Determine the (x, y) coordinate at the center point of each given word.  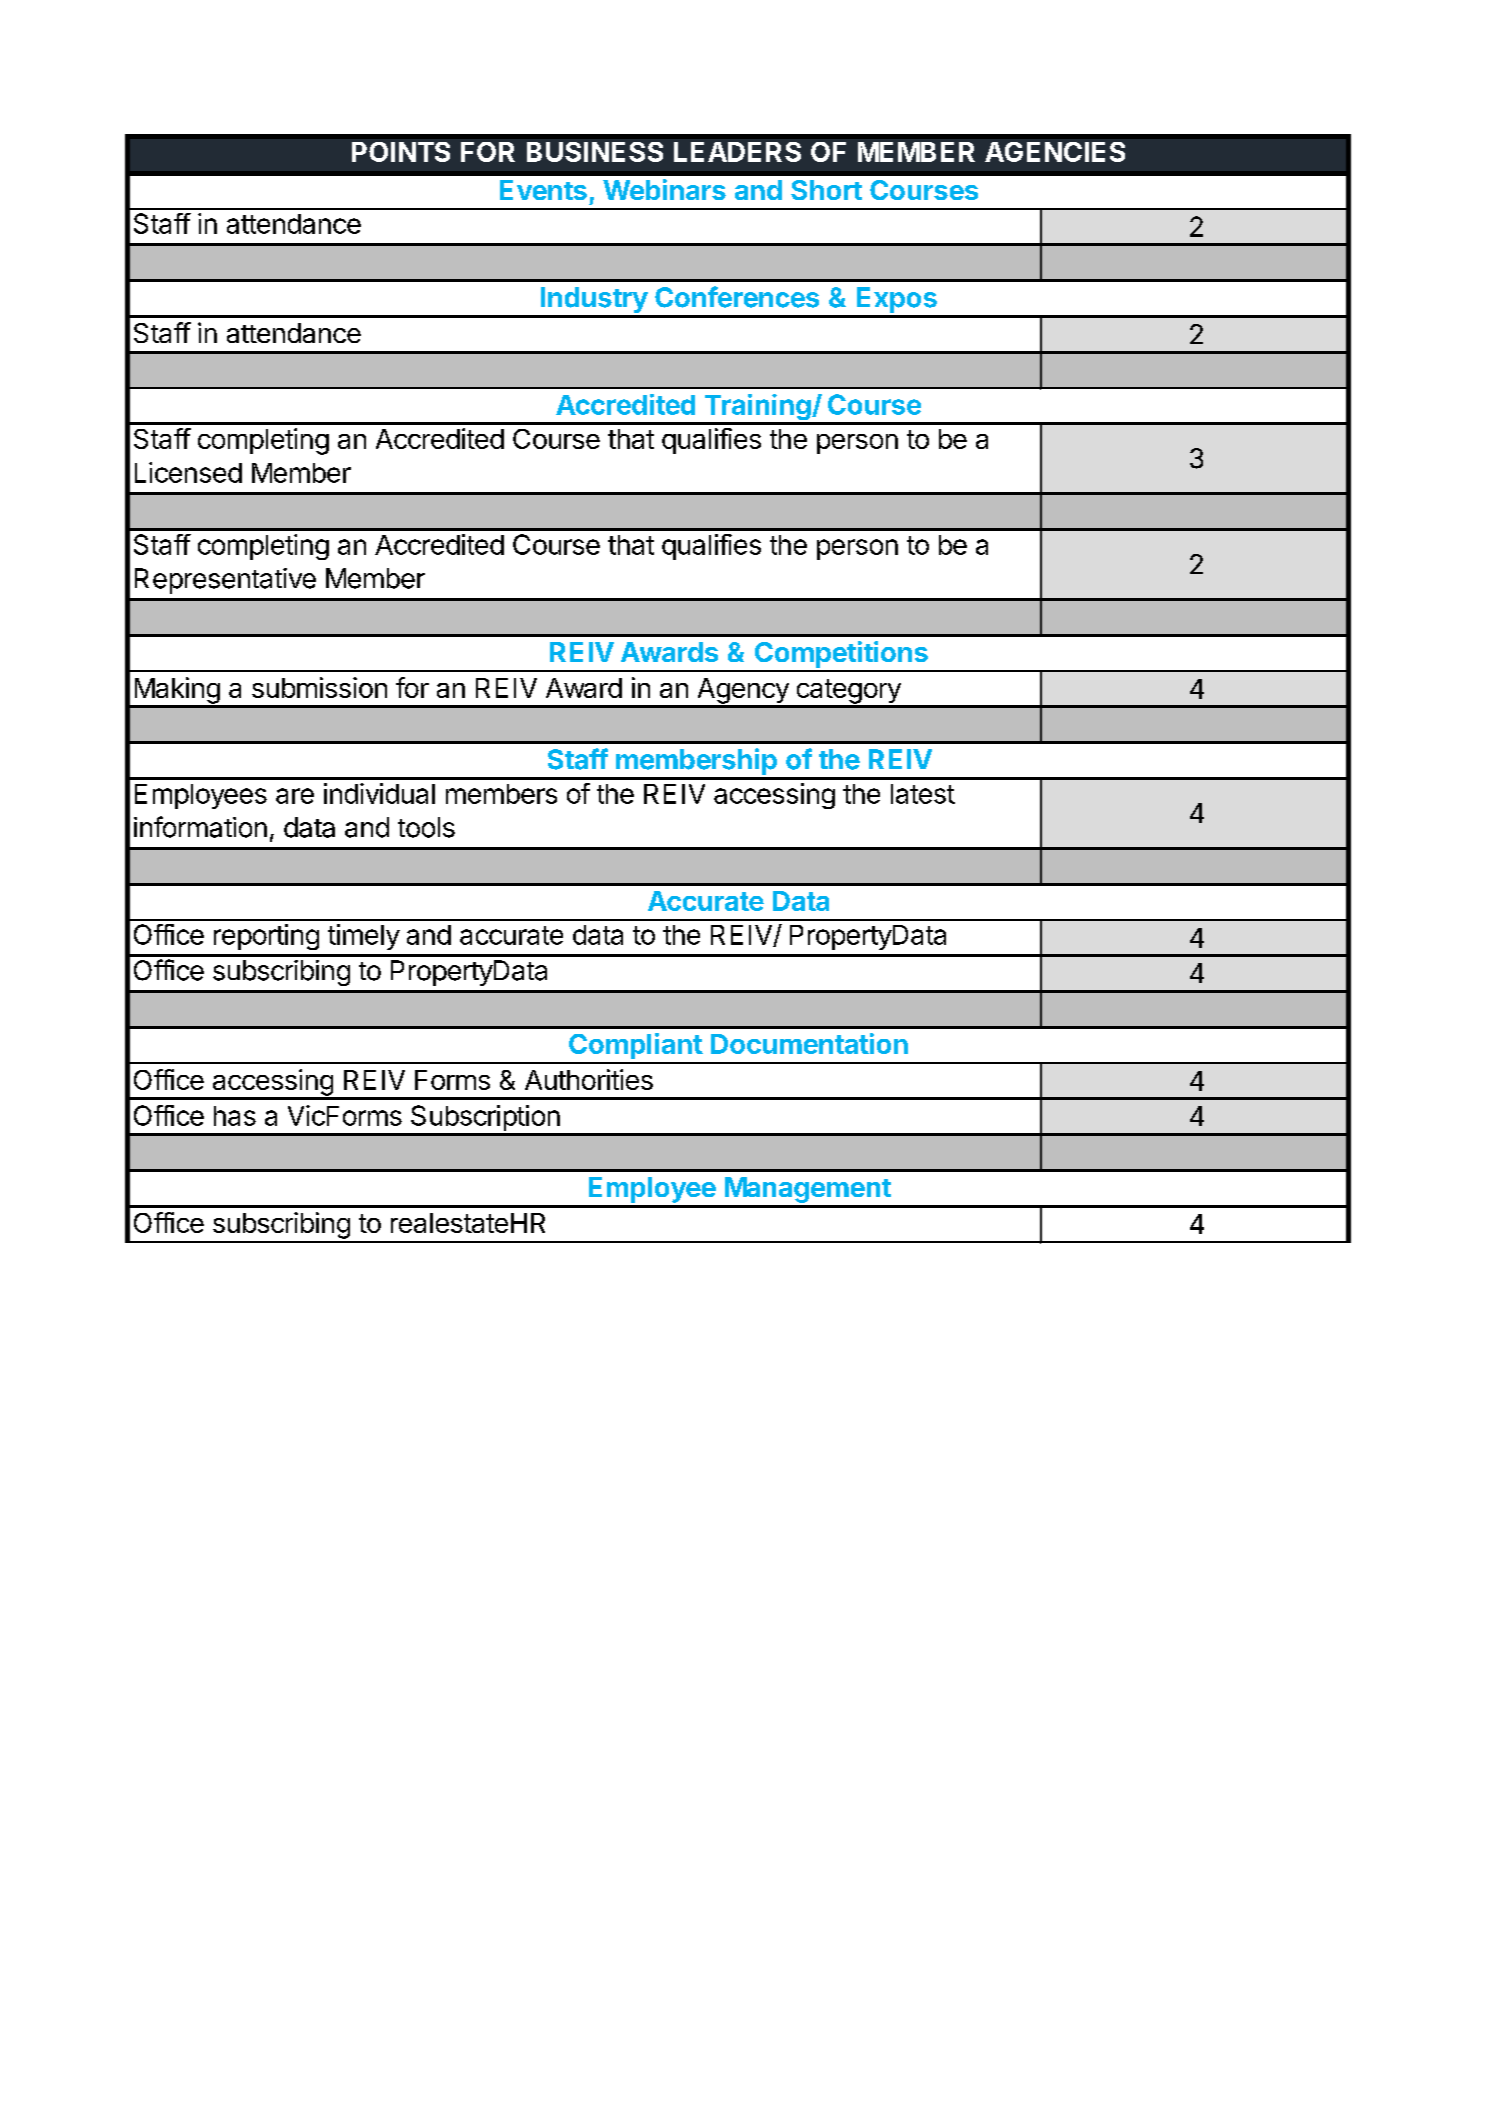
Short (826, 190)
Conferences (737, 297)
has (235, 1116)
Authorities (589, 1079)
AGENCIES (1055, 152)
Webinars (664, 189)
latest (923, 794)
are (295, 796)
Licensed (188, 472)
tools (426, 827)
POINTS (401, 152)
